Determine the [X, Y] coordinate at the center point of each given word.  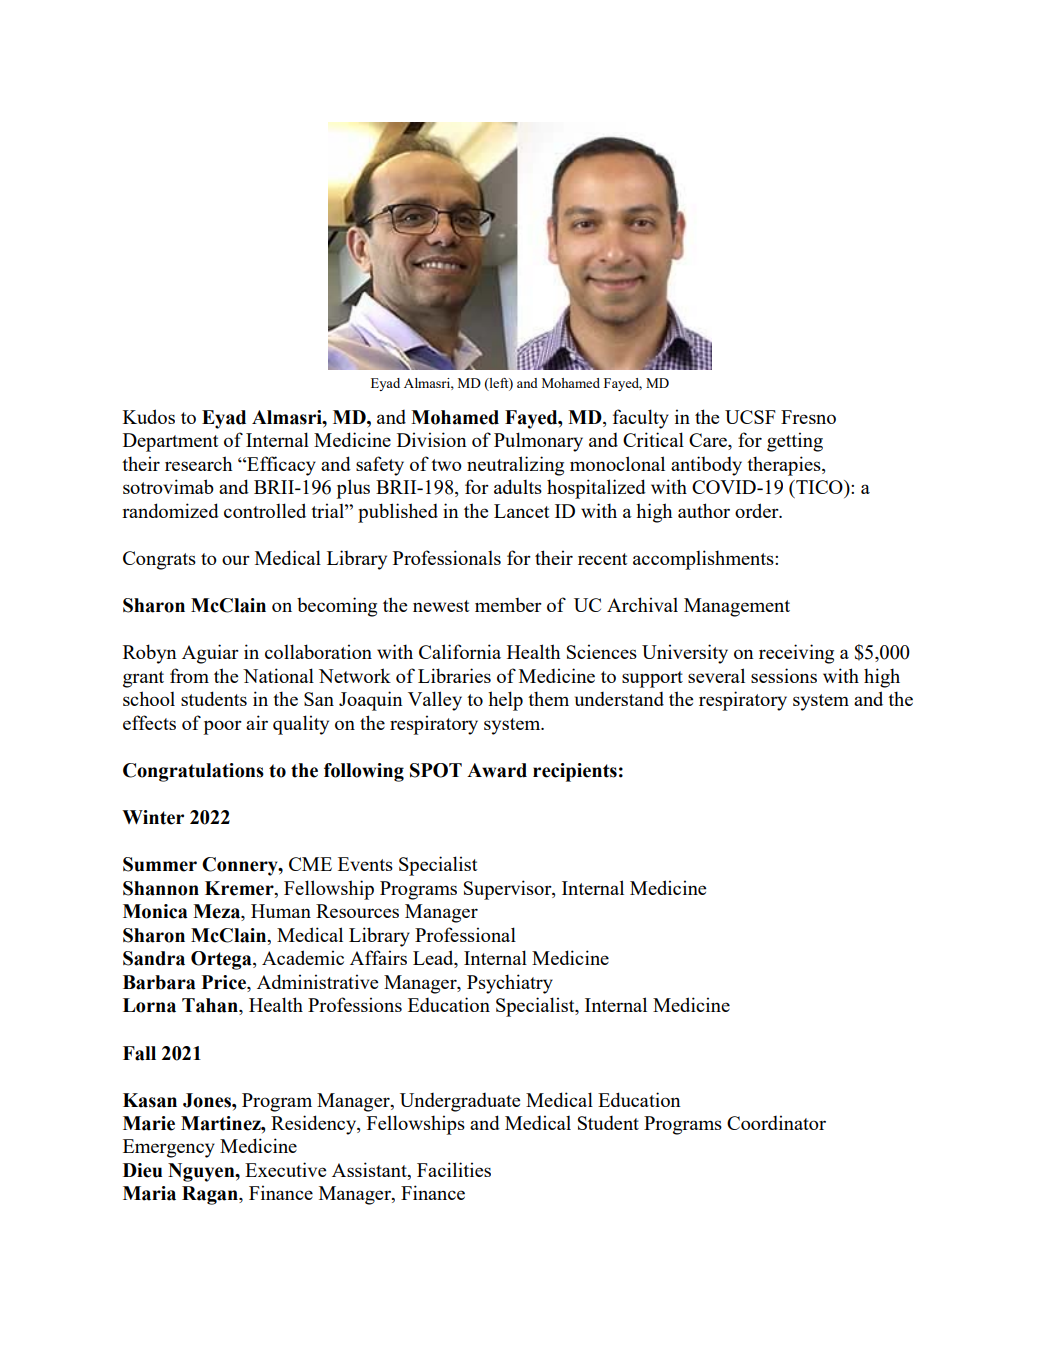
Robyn [150, 654]
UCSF [750, 417]
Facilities [454, 1169]
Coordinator [776, 1122]
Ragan [211, 1195]
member [508, 605]
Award [497, 770]
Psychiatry [510, 984]
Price [225, 982]
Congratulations [193, 772]
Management [737, 607]
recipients [575, 772]
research [198, 463]
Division [432, 439]
